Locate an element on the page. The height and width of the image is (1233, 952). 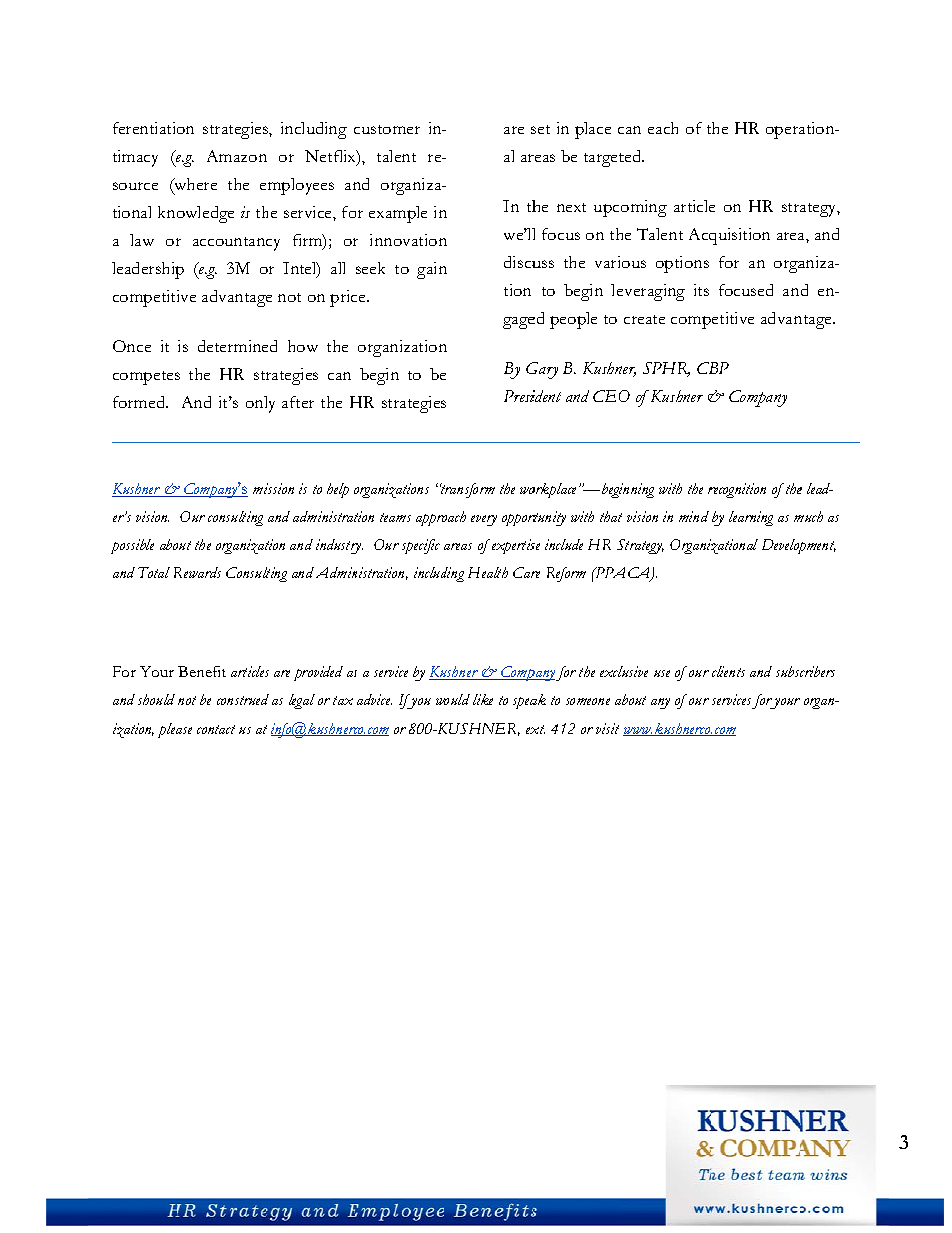
every is located at coordinates (484, 520).
